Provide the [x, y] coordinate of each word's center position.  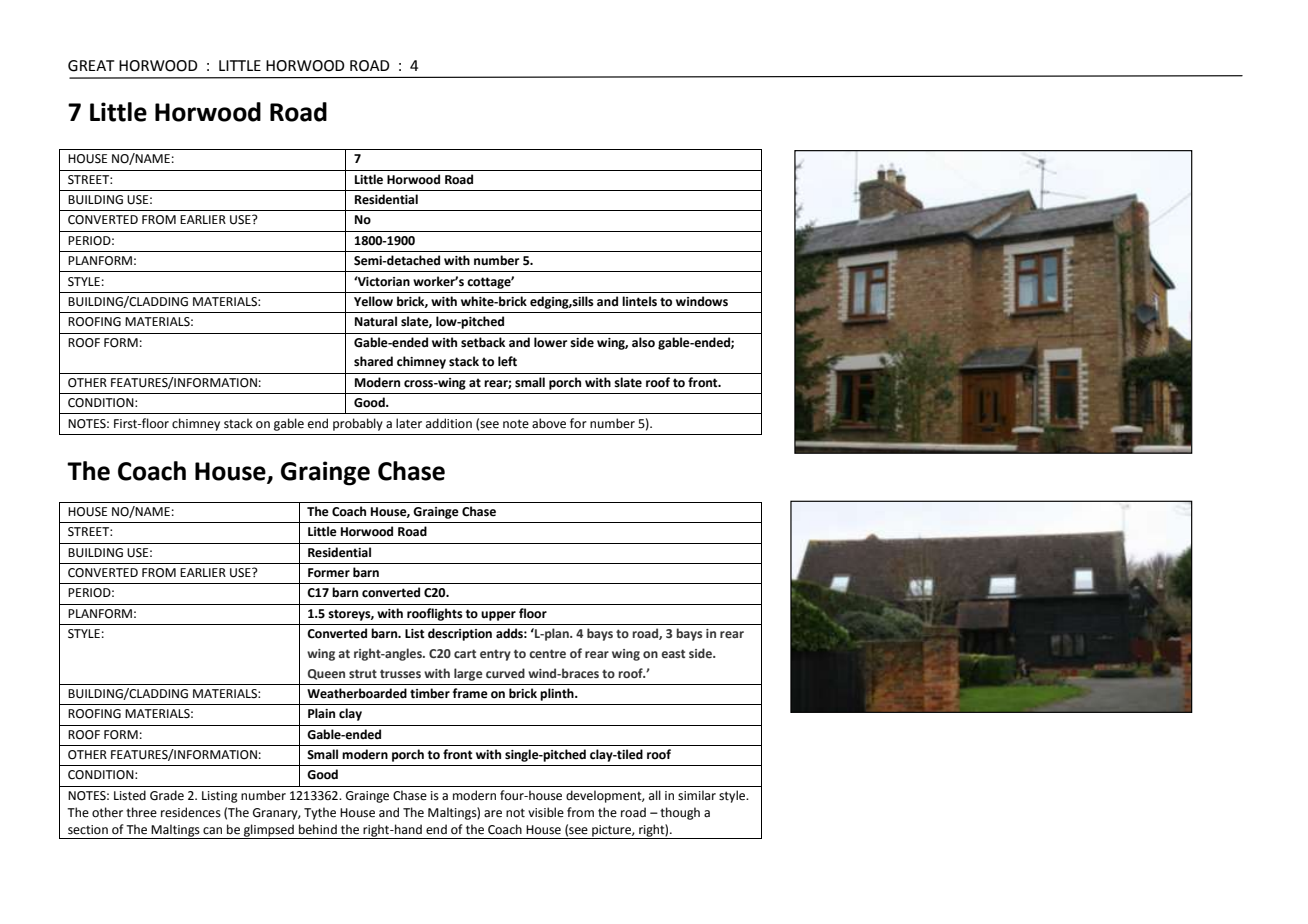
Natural [376, 321]
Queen [326, 674]
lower [550, 342]
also [643, 342]
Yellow [373, 301]
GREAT [91, 66]
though [680, 813]
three [141, 812]
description [460, 634]
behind [318, 829]
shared [373, 361]
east [673, 653]
